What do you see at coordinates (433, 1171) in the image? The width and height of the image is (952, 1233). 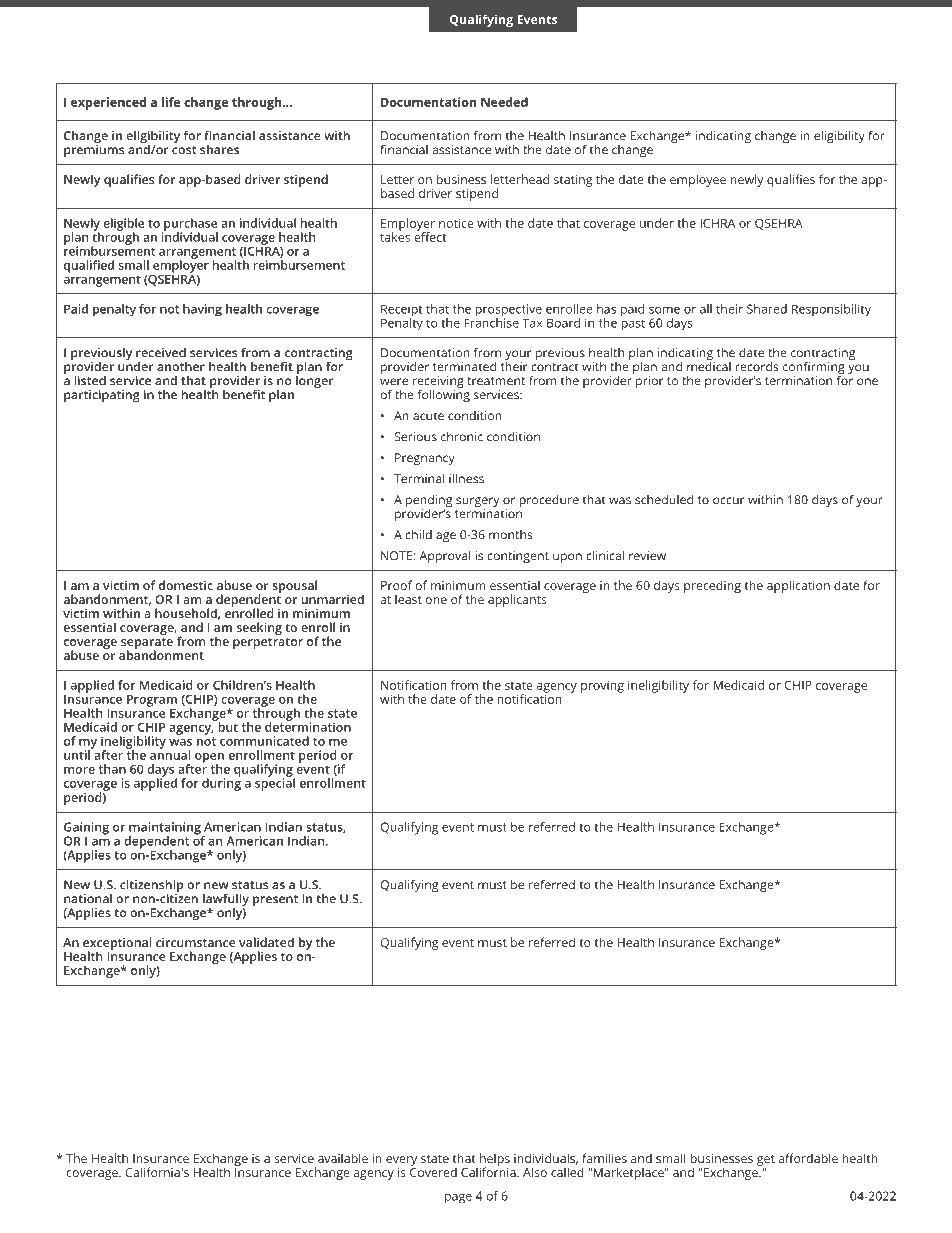 I see `Covered` at bounding box center [433, 1171].
